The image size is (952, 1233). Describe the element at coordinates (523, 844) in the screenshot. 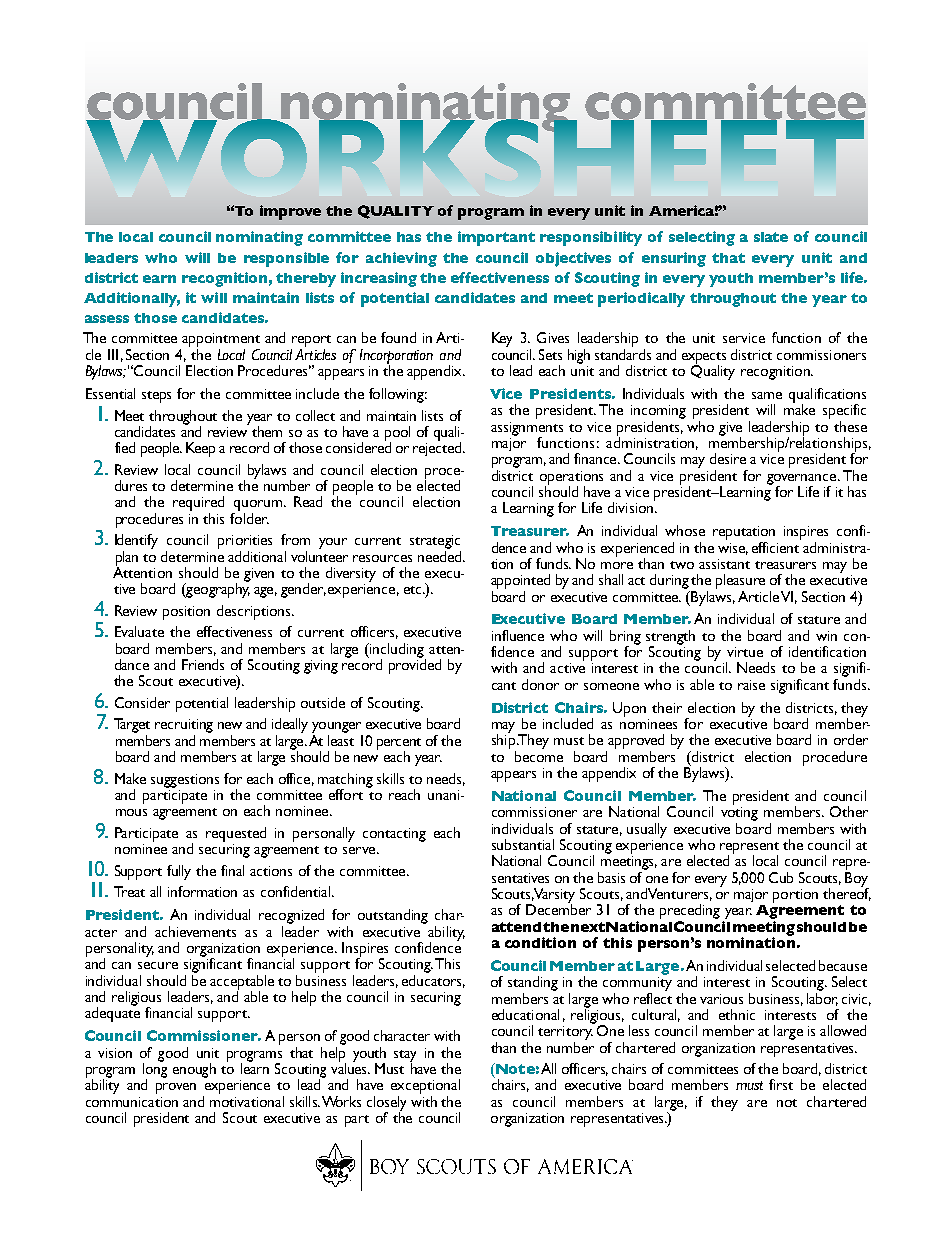

I see `substantial` at that location.
